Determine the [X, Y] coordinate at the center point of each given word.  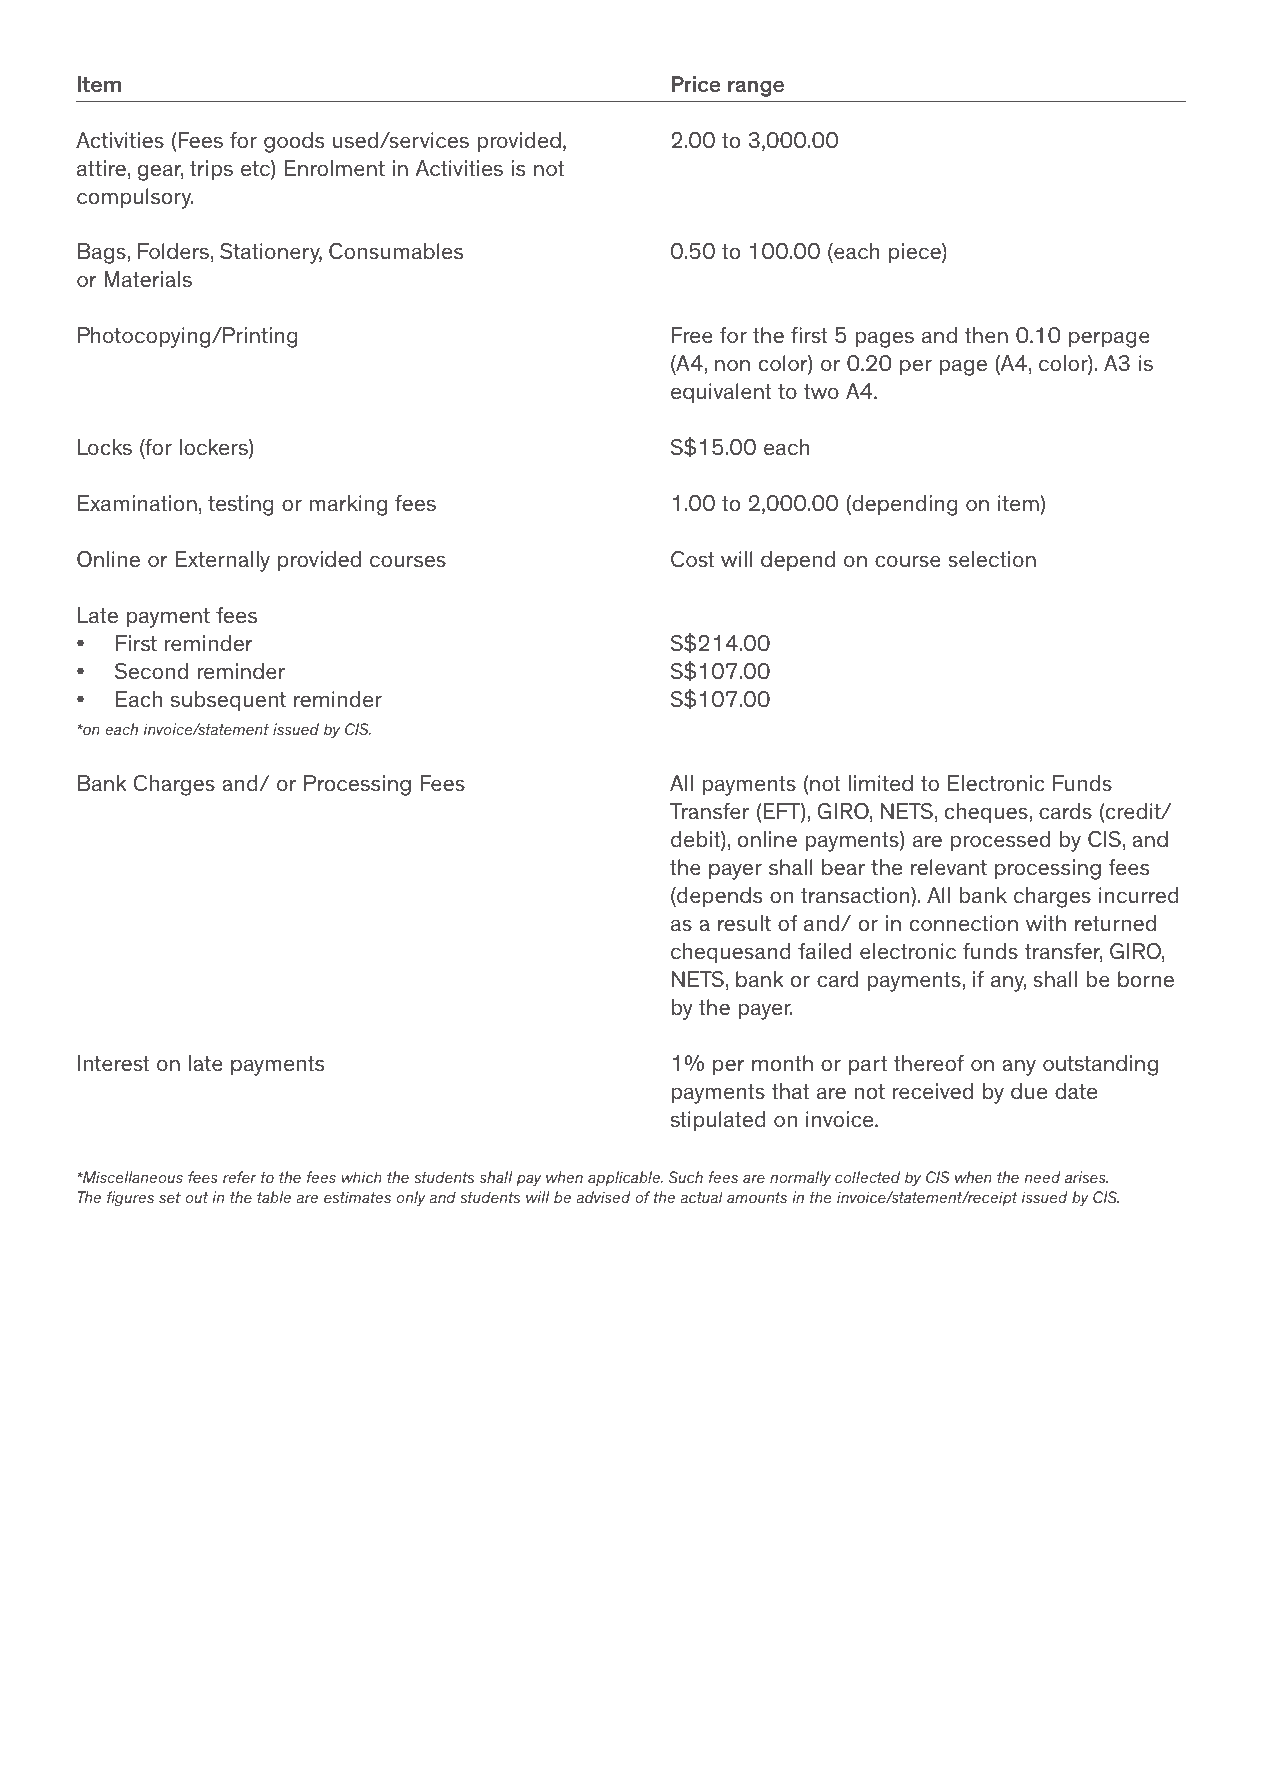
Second [151, 671]
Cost [692, 559]
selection [992, 559]
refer [240, 1177]
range [756, 88]
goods [294, 142]
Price [695, 84]
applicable [625, 1178]
